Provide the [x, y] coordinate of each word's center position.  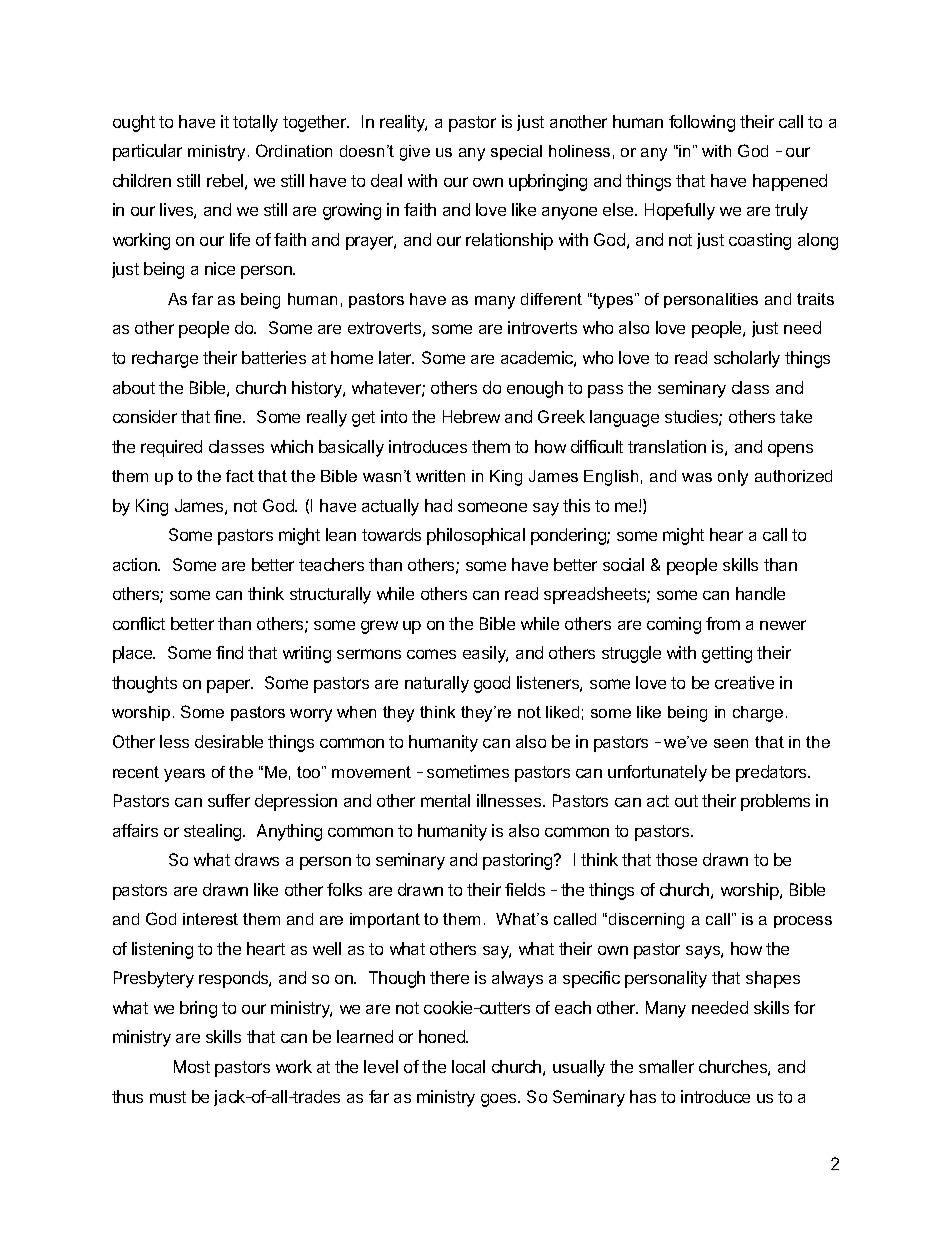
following [702, 123]
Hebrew [471, 416]
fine [229, 416]
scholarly [747, 359]
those [676, 859]
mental [445, 800]
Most [192, 1066]
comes [431, 654]
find [229, 652]
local [468, 1066]
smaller [666, 1066]
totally [255, 123]
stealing [214, 832]
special [516, 152]
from [723, 623]
